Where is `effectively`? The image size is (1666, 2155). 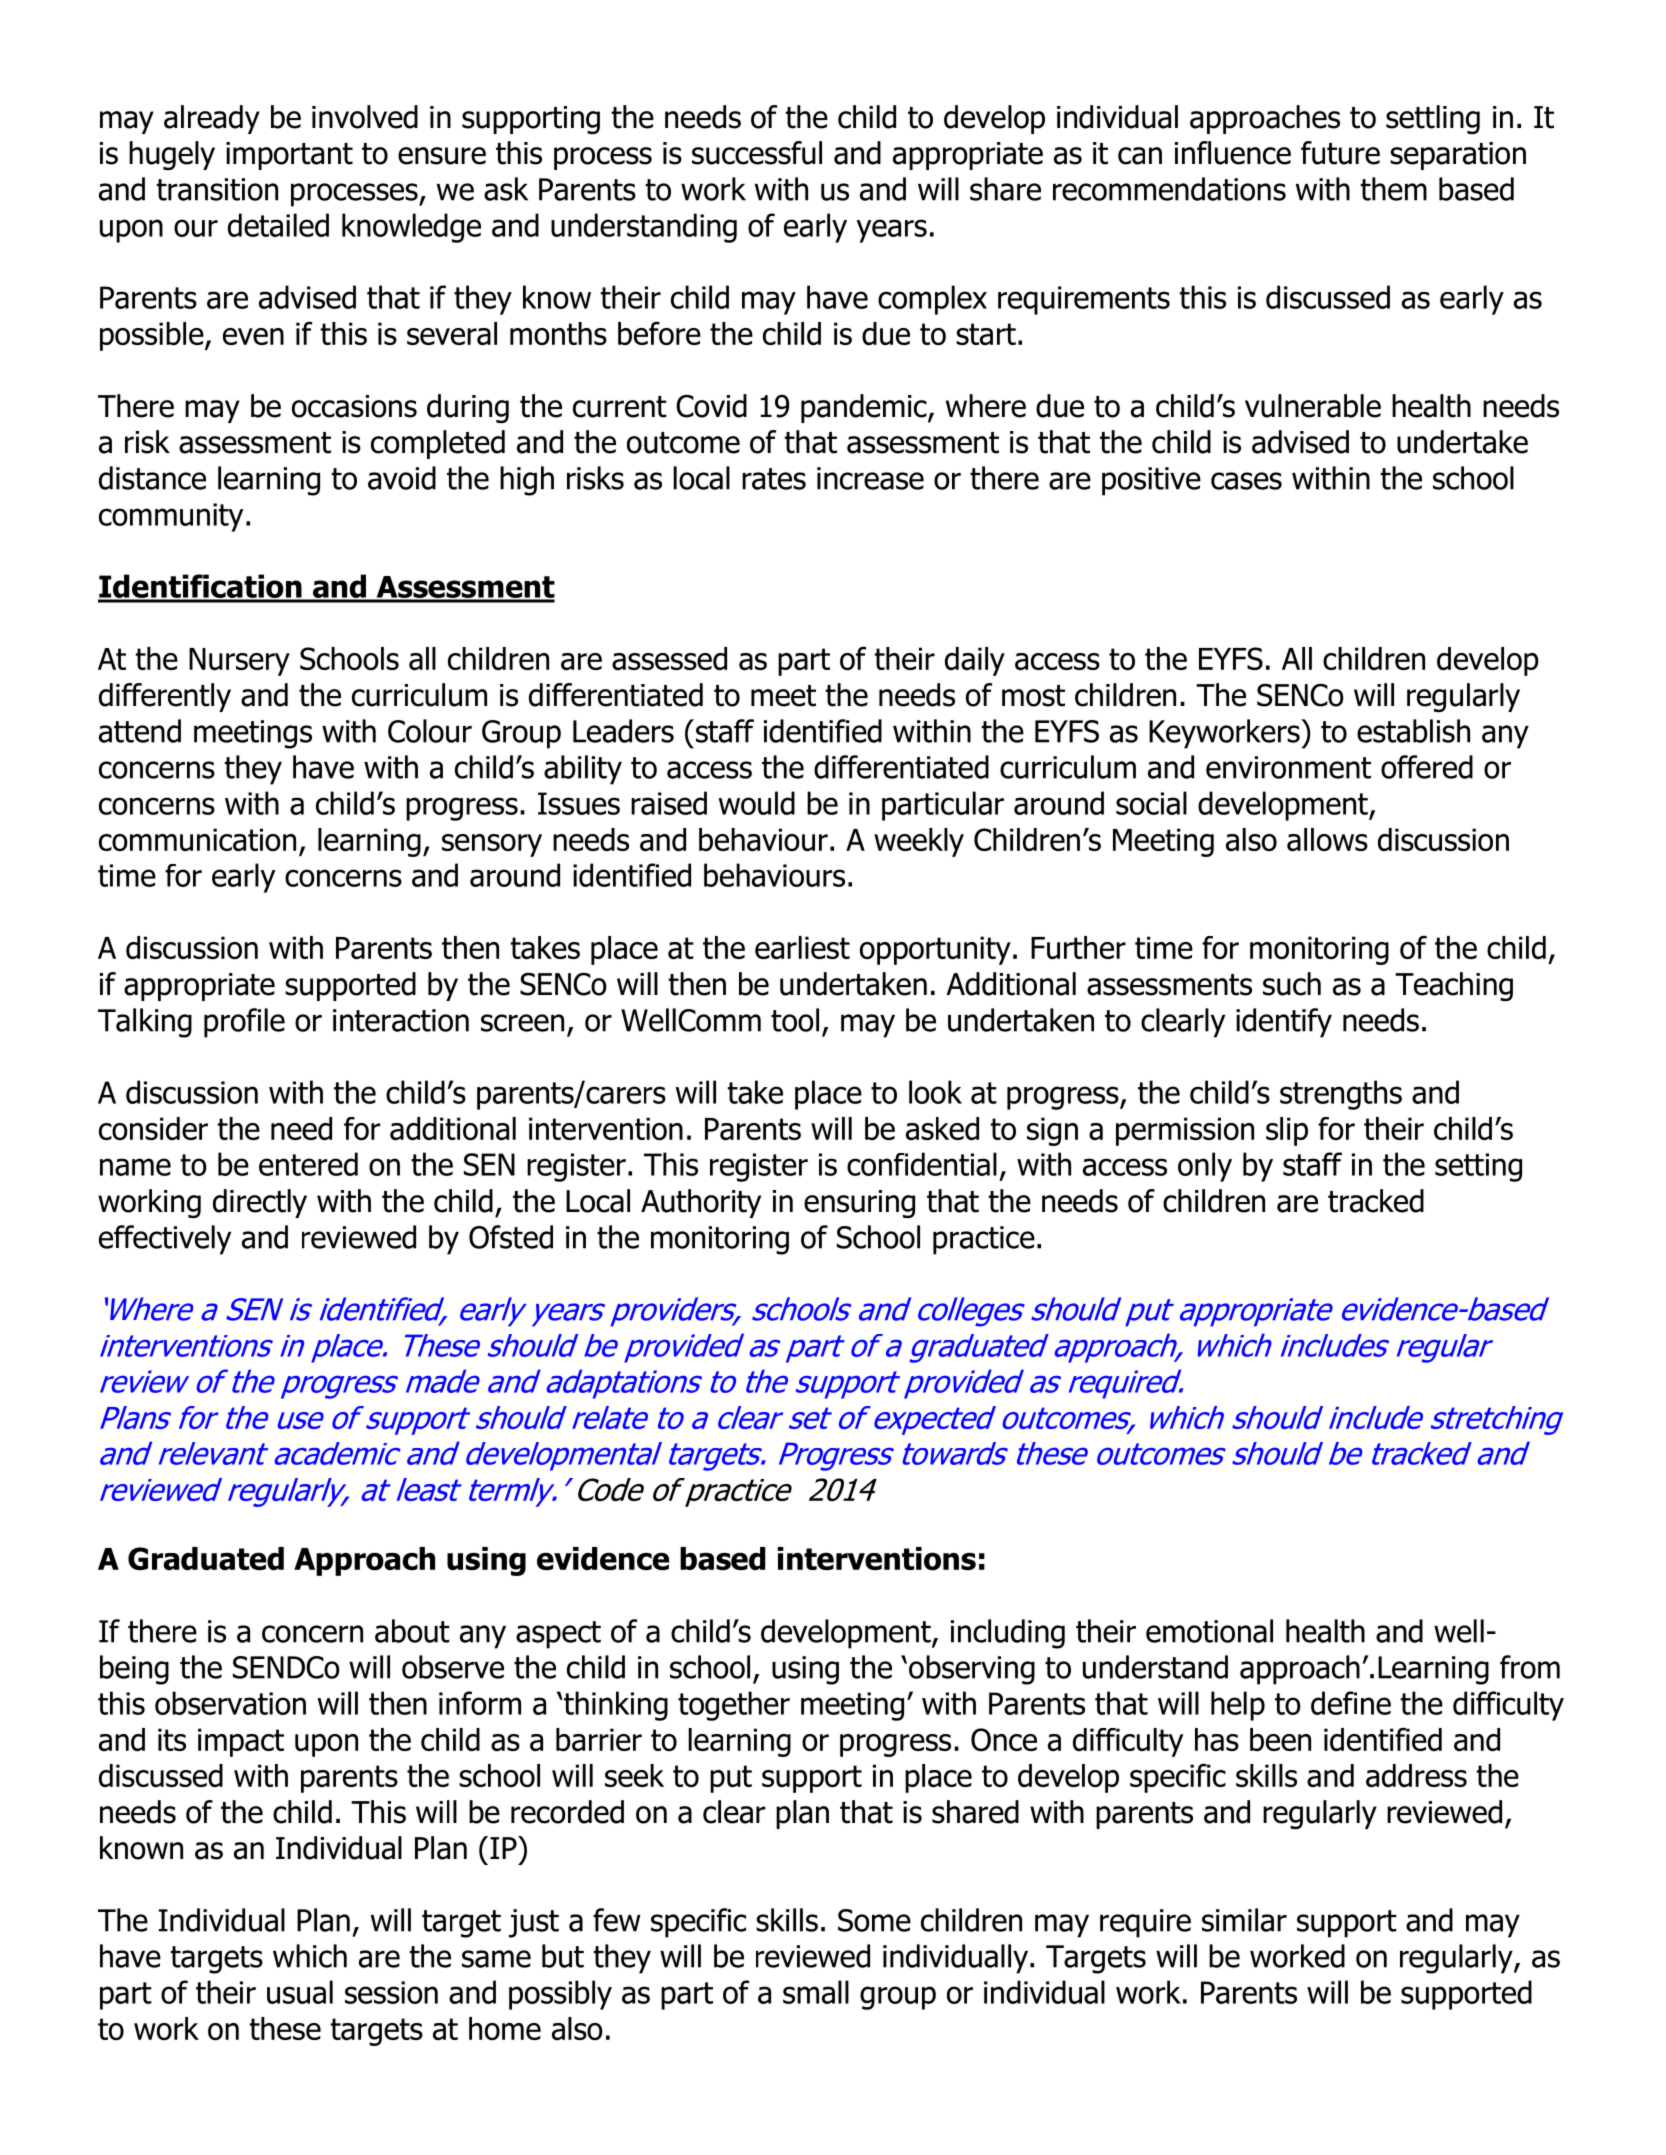
effectively is located at coordinates (165, 1240).
